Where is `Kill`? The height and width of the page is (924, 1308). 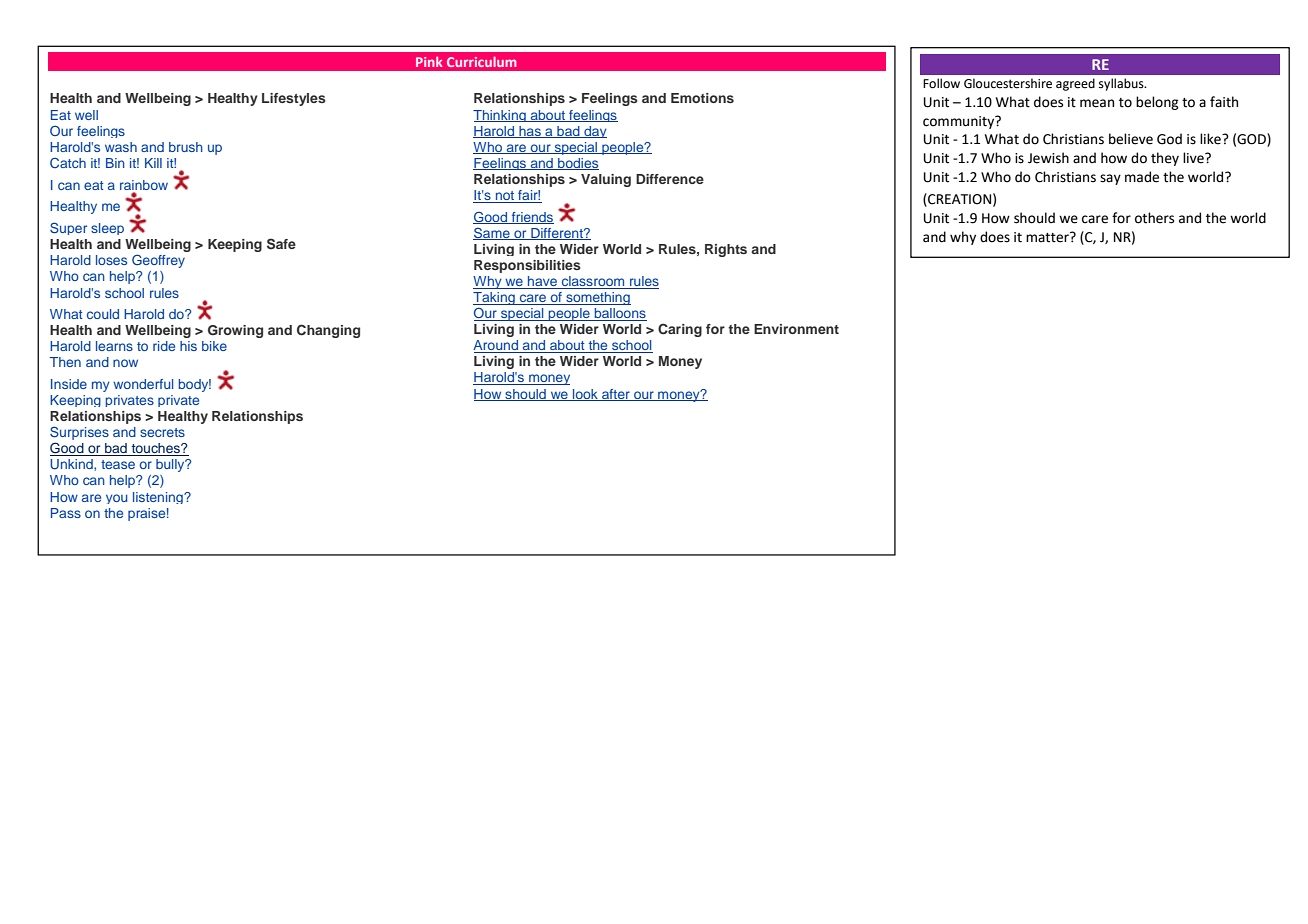
Kill is located at coordinates (153, 163).
